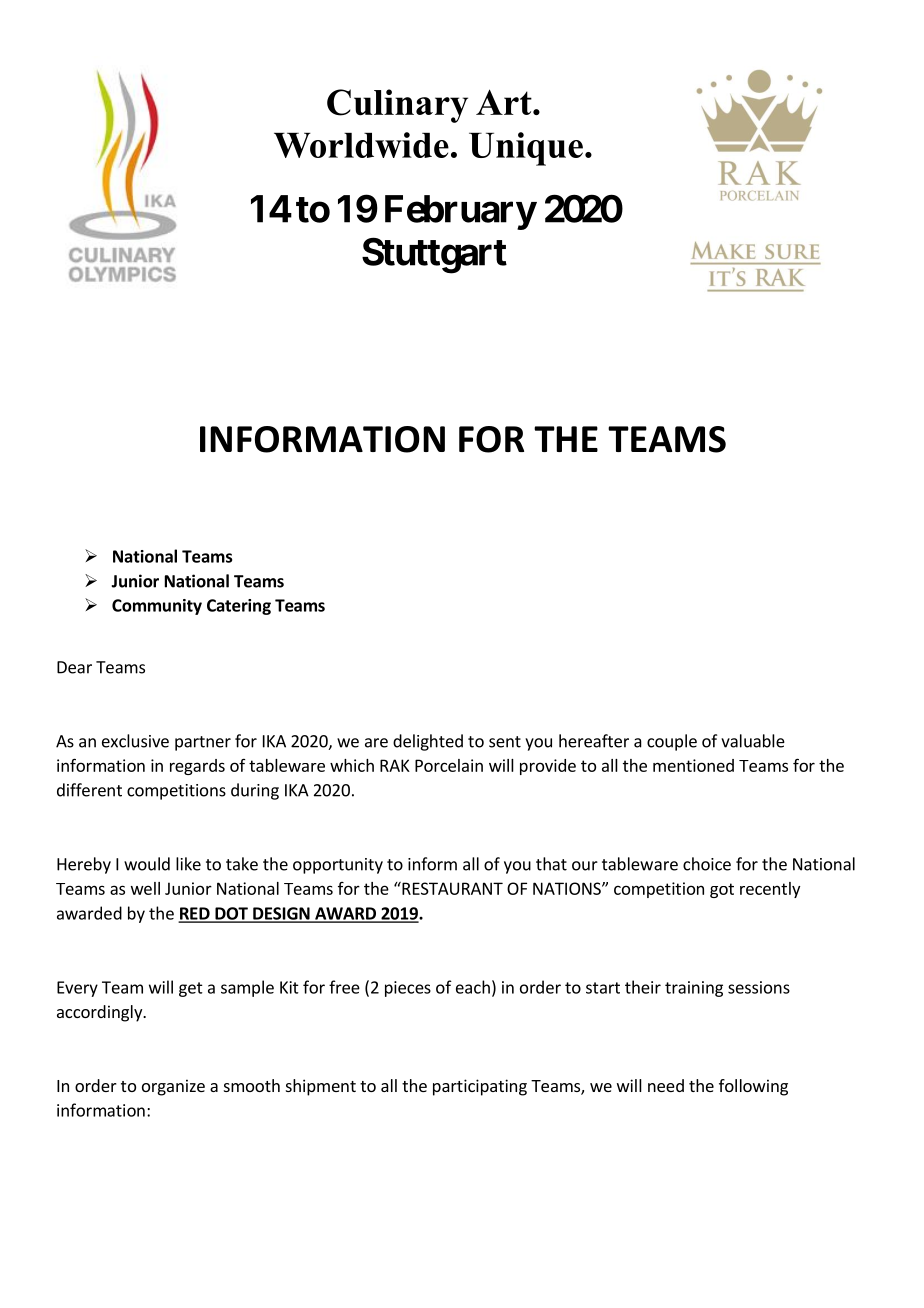 This screenshot has width=924, height=1308. What do you see at coordinates (666, 1085) in the screenshot?
I see `need` at bounding box center [666, 1085].
